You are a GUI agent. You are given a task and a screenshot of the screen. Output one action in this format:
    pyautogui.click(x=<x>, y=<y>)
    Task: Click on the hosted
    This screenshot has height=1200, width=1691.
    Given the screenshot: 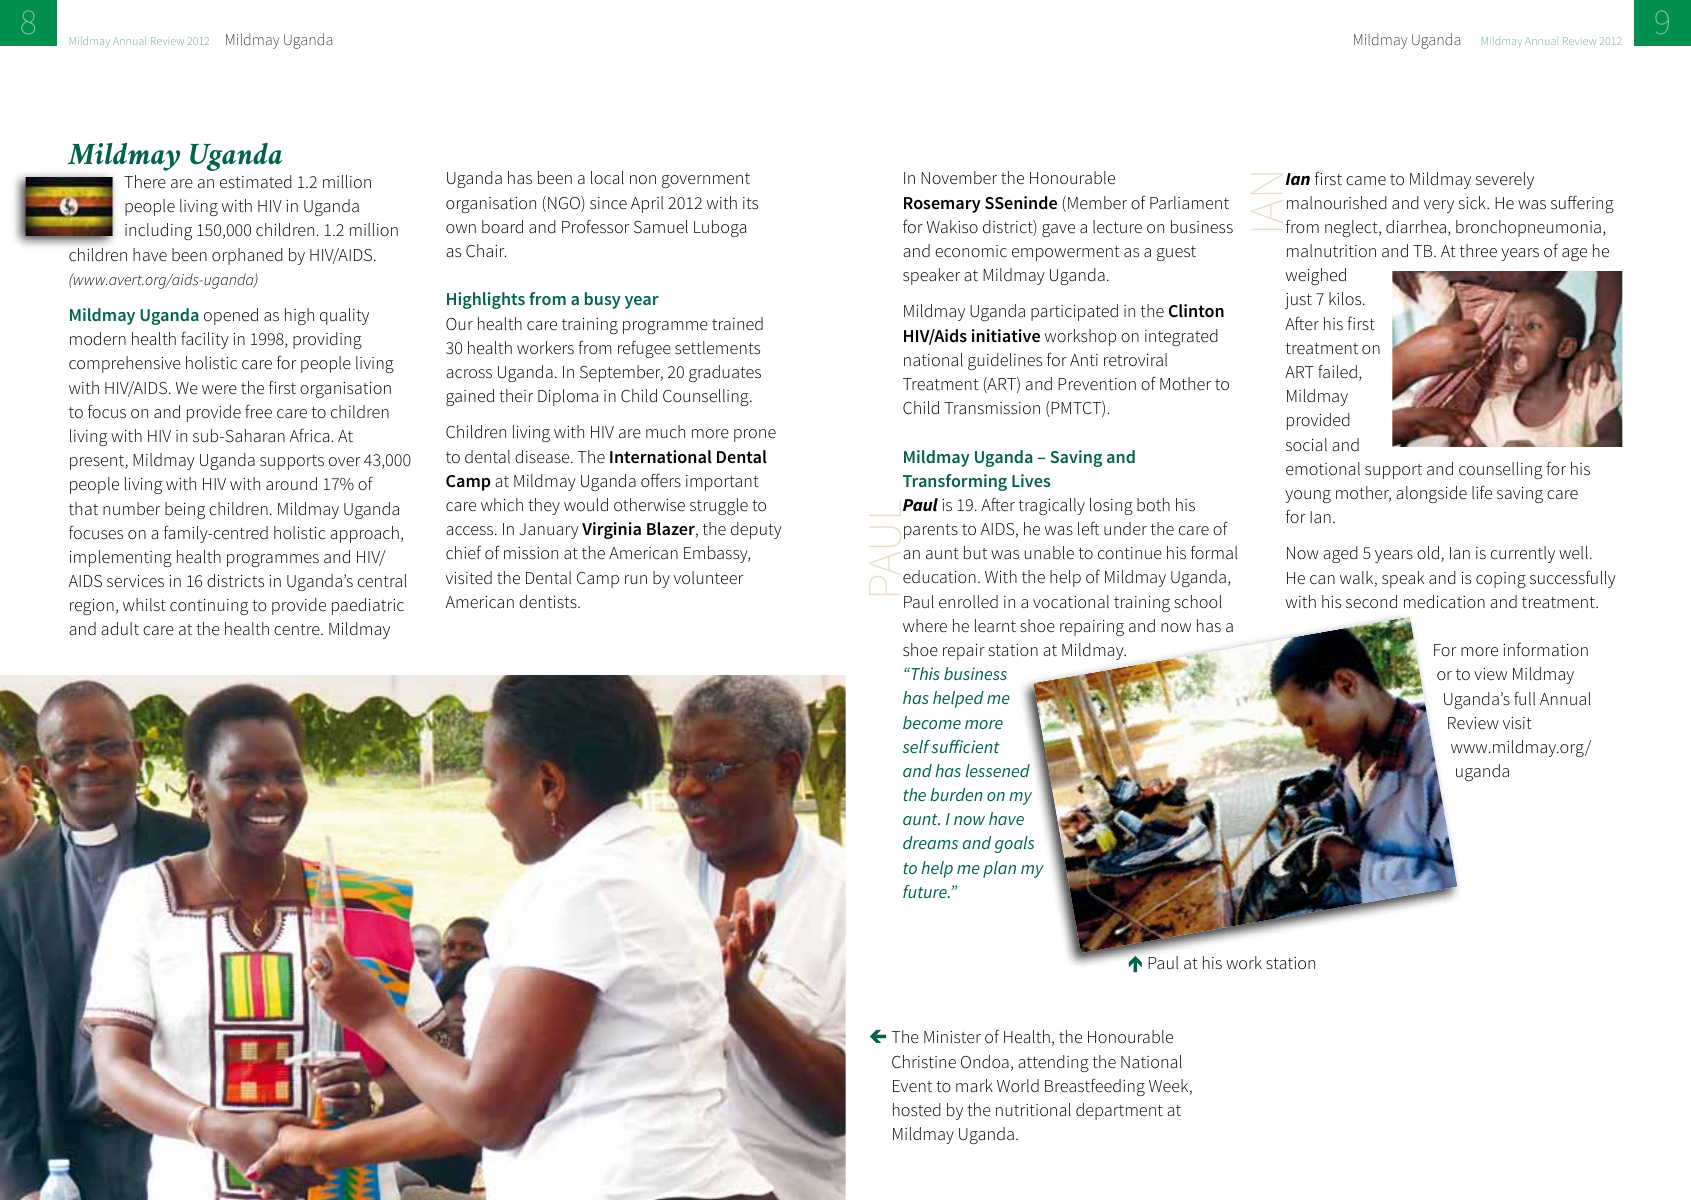 What is the action you would take?
    pyautogui.click(x=917, y=1110)
